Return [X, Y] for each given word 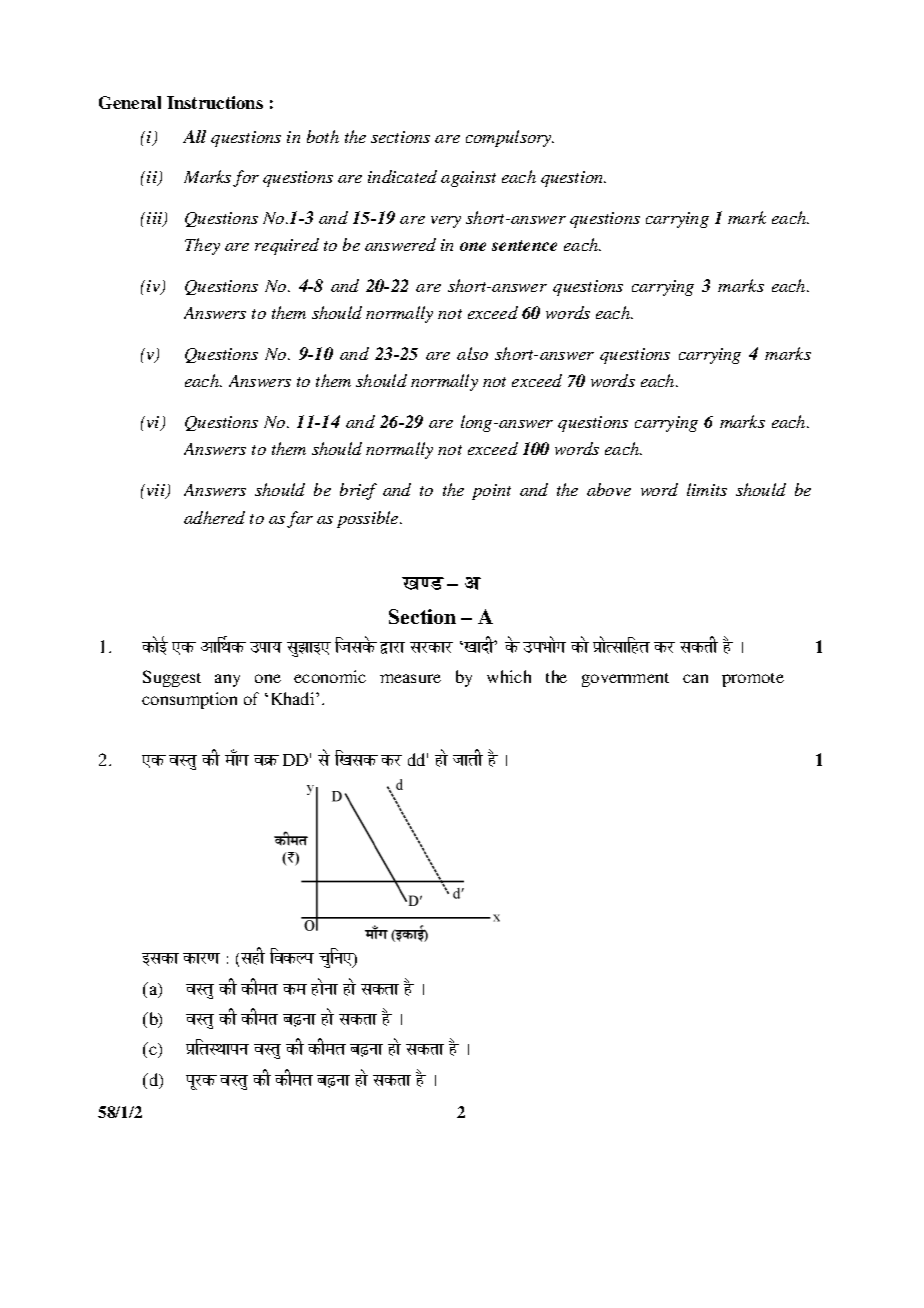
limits [707, 489]
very [446, 222]
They [202, 246]
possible [369, 519]
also [472, 353]
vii [157, 491]
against [468, 179]
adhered [214, 517]
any [227, 680]
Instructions [215, 102]
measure [410, 678]
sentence [524, 245]
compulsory [510, 138]
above [609, 489]
